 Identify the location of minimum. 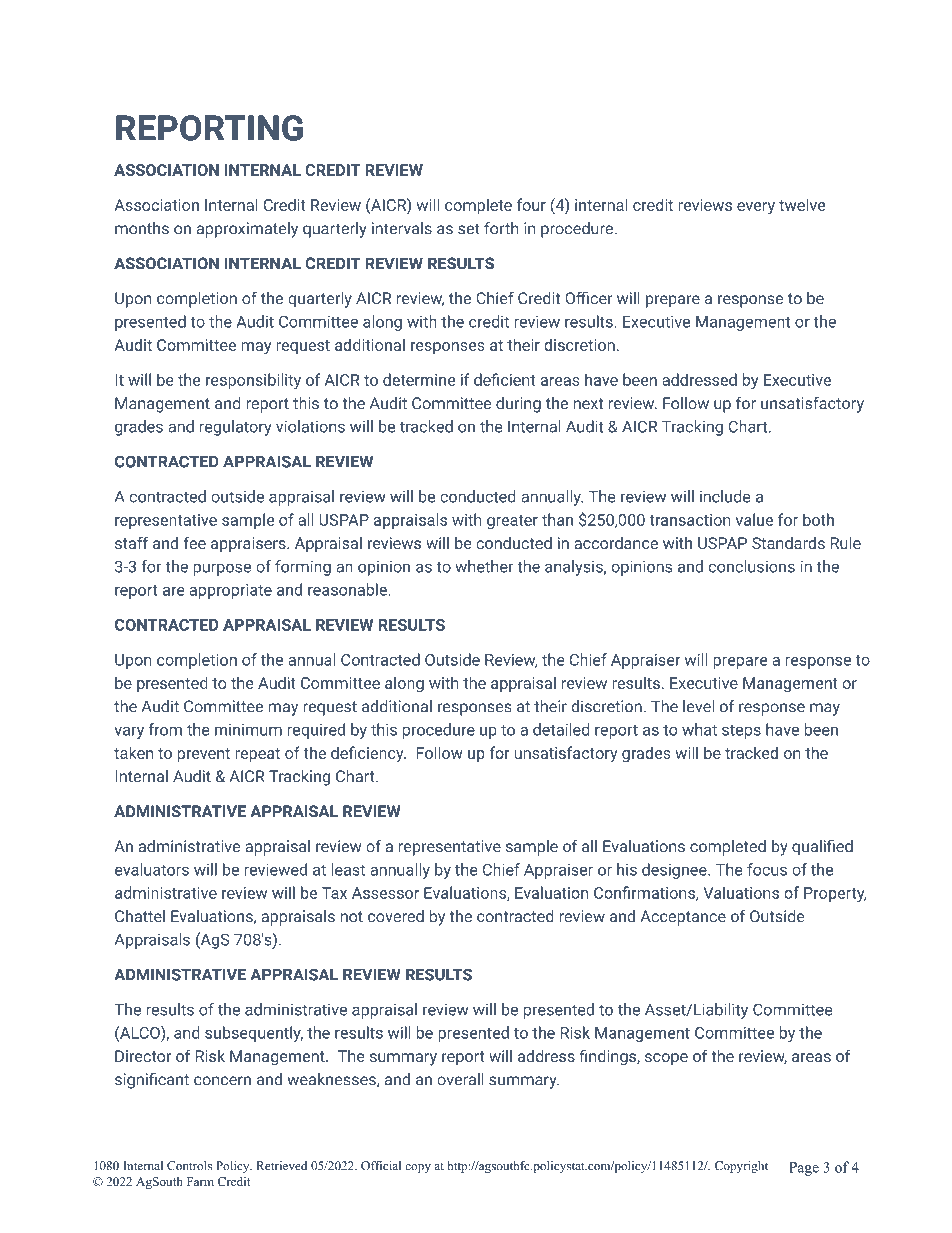
(248, 730).
